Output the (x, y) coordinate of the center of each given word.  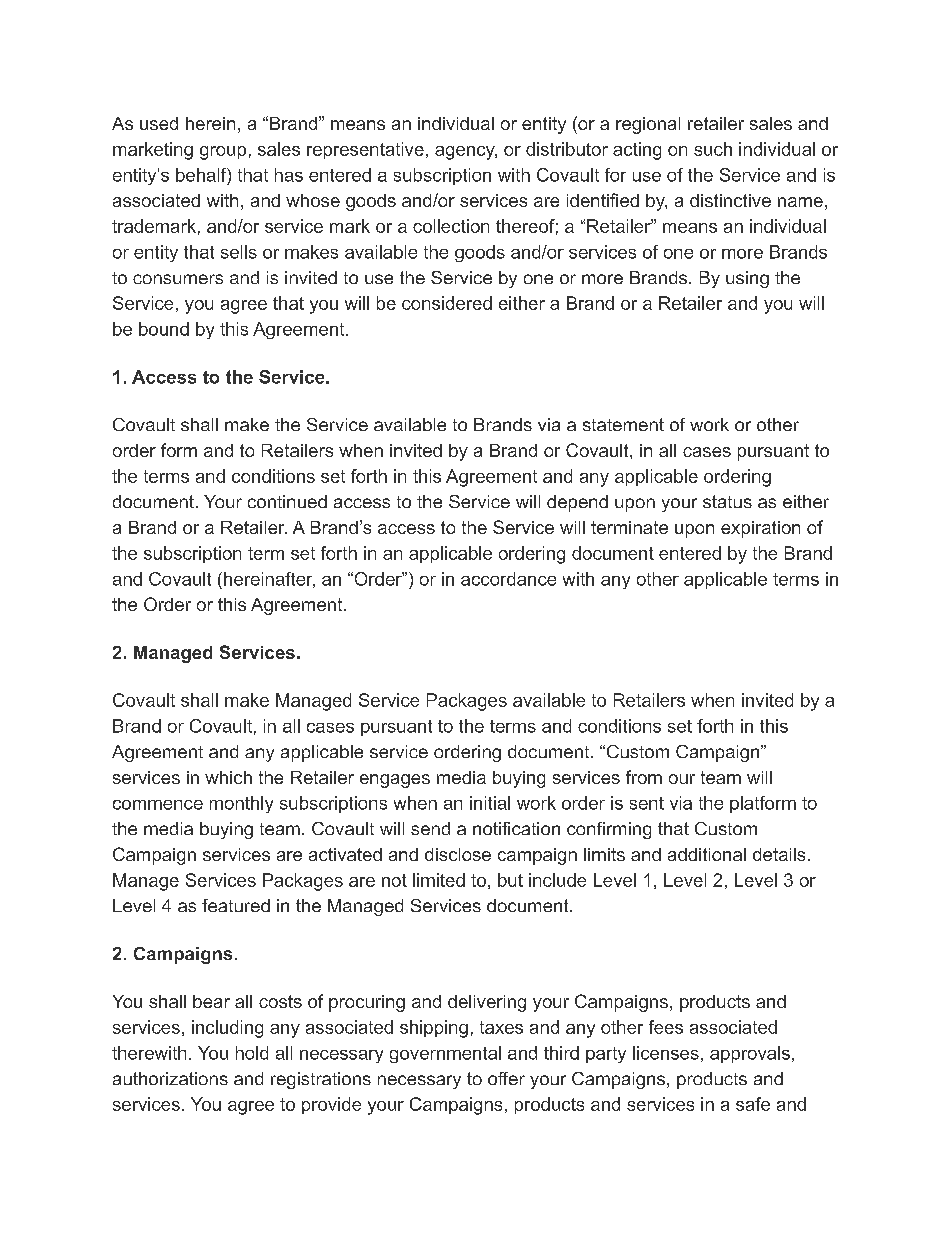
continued (287, 501)
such (713, 149)
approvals (750, 1054)
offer (506, 1078)
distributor (567, 149)
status (727, 501)
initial (490, 803)
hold (252, 1053)
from (644, 777)
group (223, 153)
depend (577, 503)
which (228, 777)
